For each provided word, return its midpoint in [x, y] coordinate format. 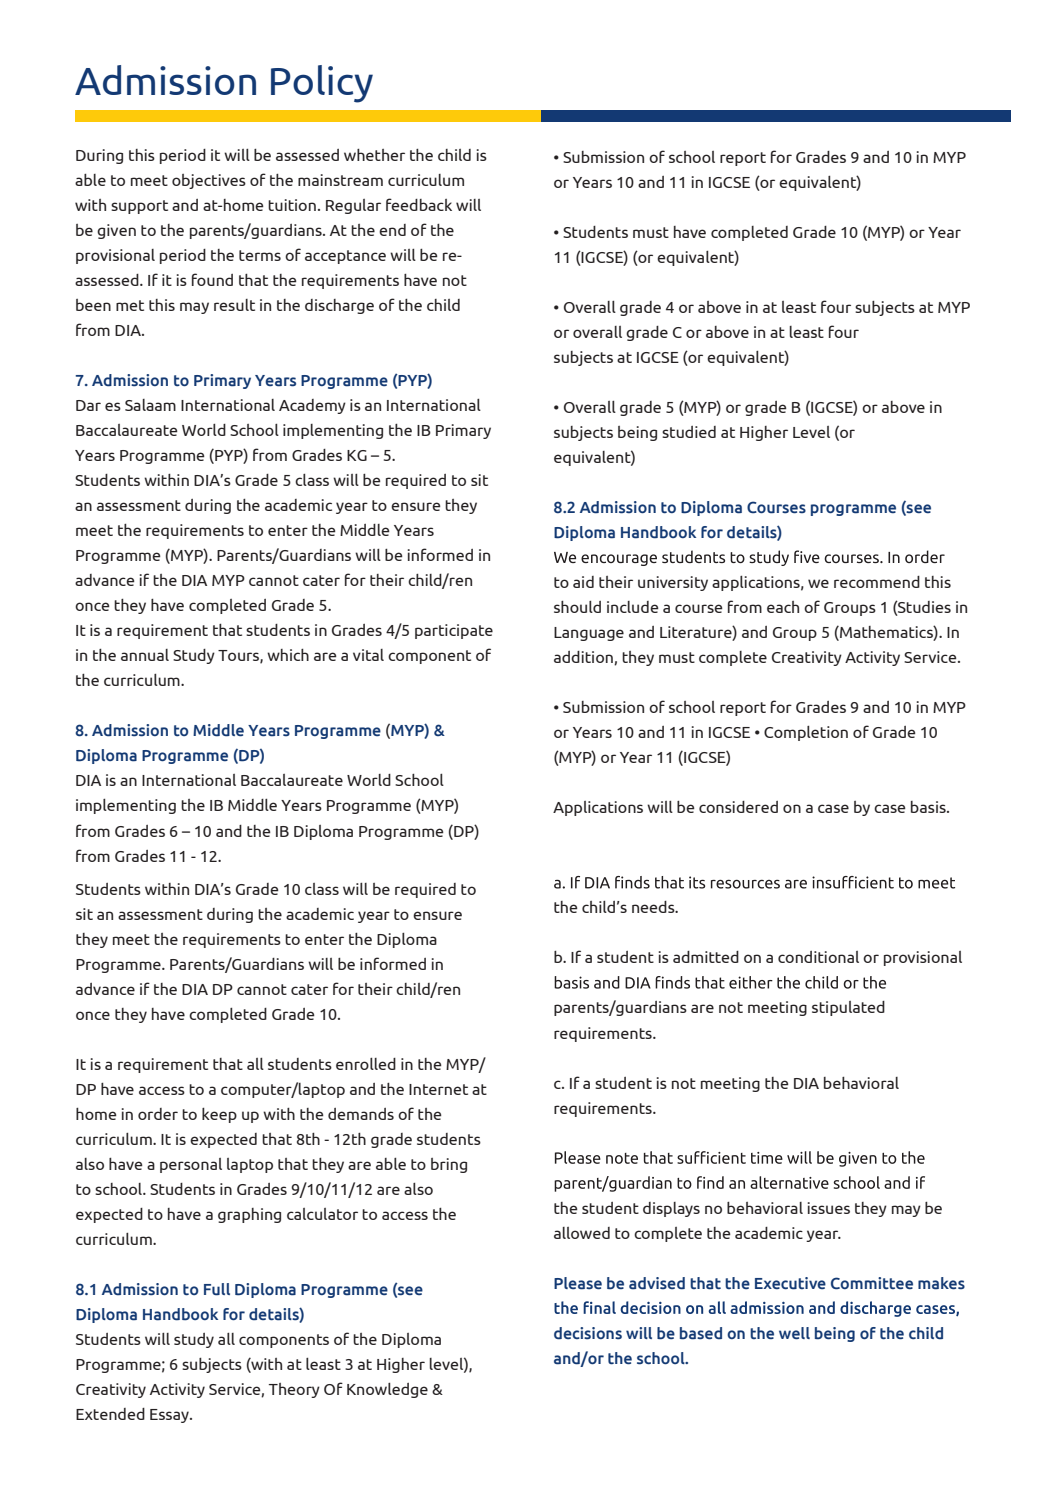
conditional [818, 957]
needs [654, 907]
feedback [419, 204]
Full [217, 1289]
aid [583, 582]
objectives [209, 181]
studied [689, 432]
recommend [877, 582]
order [158, 1114]
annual [145, 655]
